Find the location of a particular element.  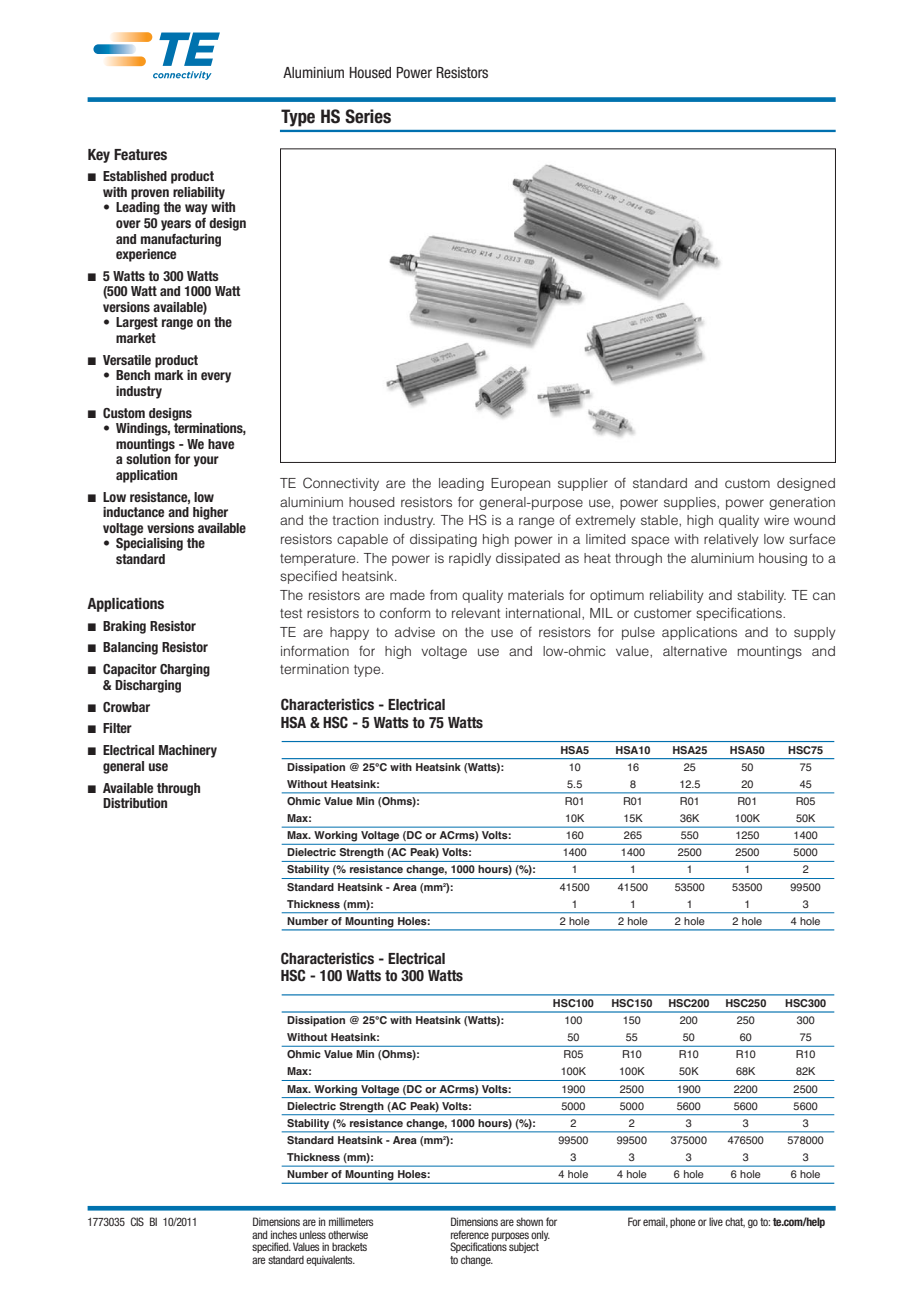

advise is located at coordinates (415, 632).
